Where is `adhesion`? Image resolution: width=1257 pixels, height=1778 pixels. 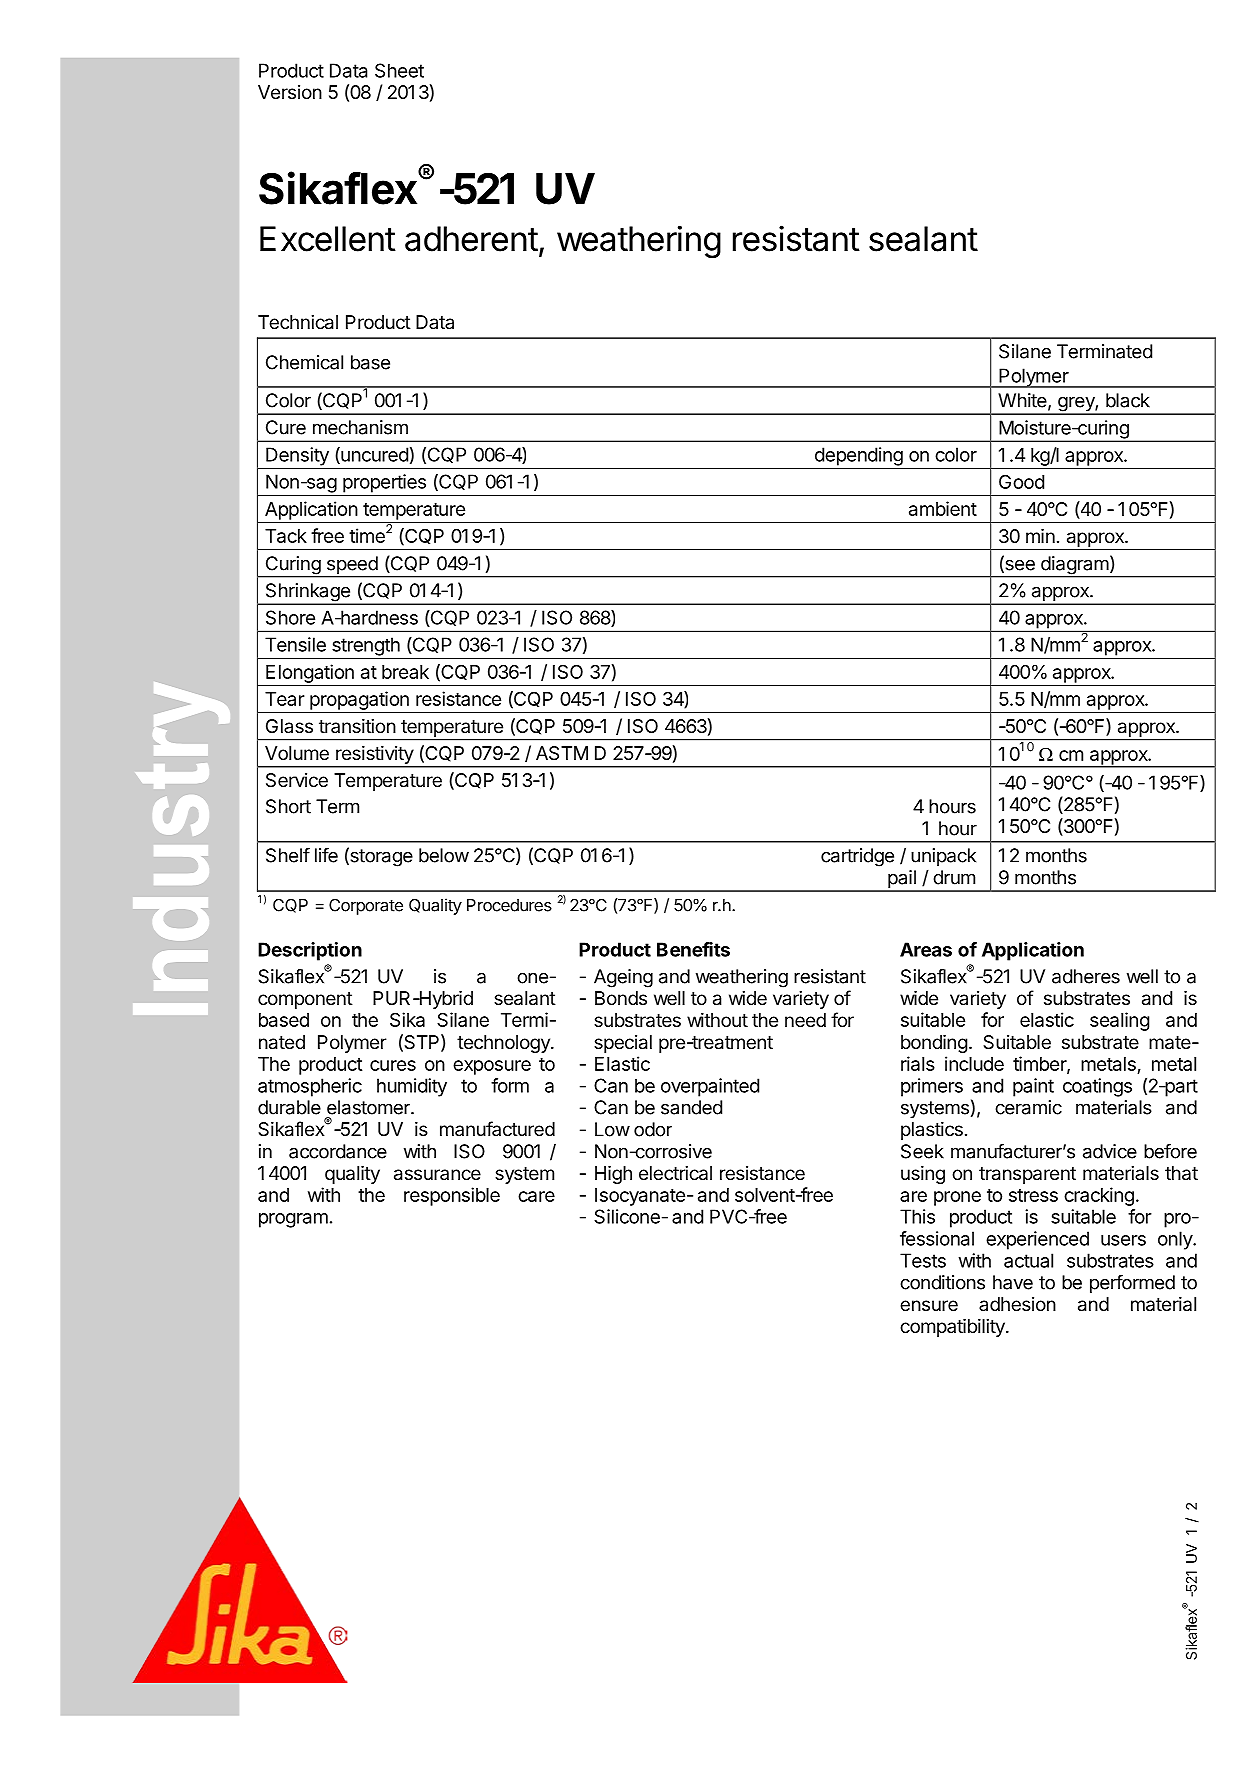
adhesion is located at coordinates (1017, 1304).
